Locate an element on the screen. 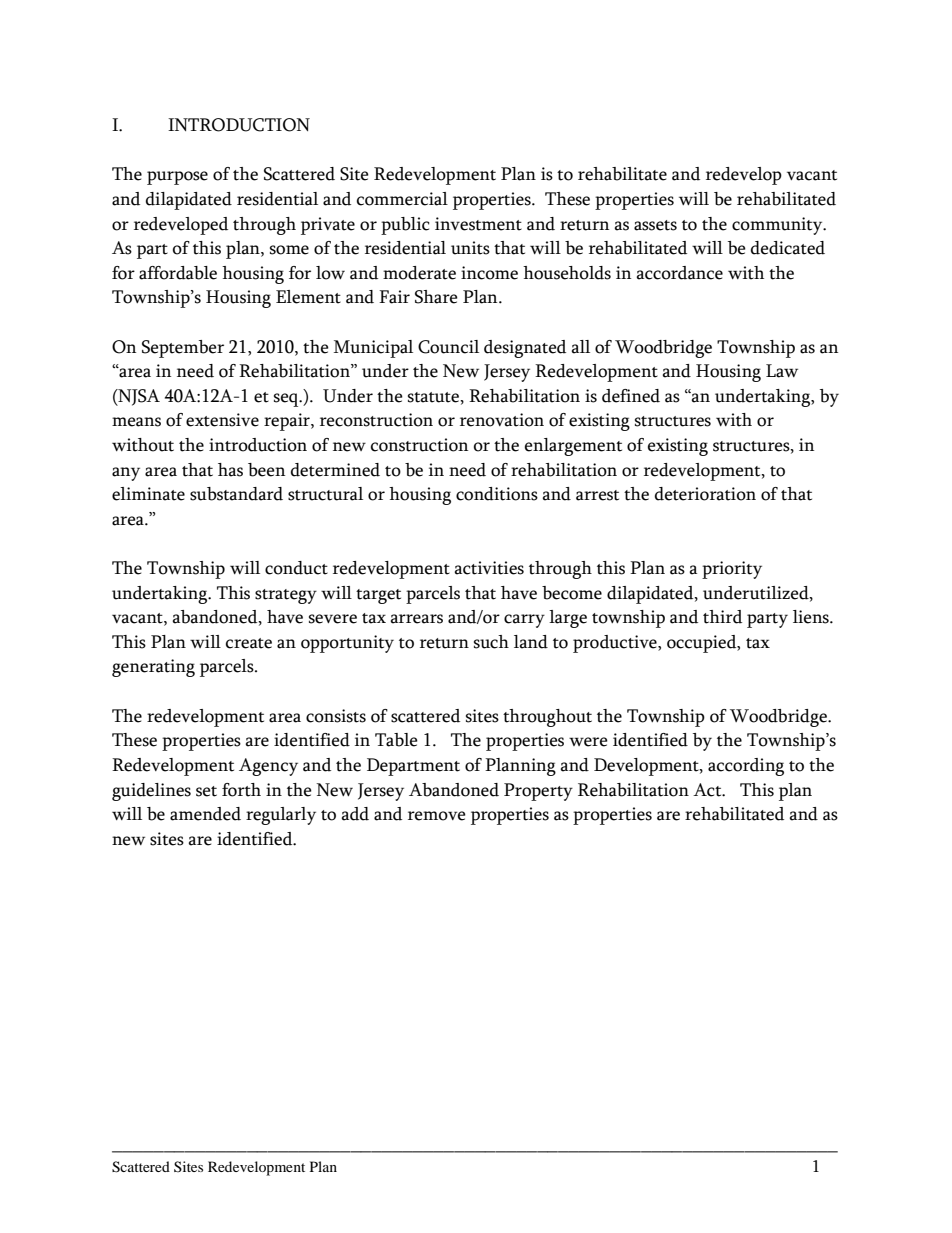 The height and width of the screenshot is (1233, 952). community is located at coordinates (778, 226).
